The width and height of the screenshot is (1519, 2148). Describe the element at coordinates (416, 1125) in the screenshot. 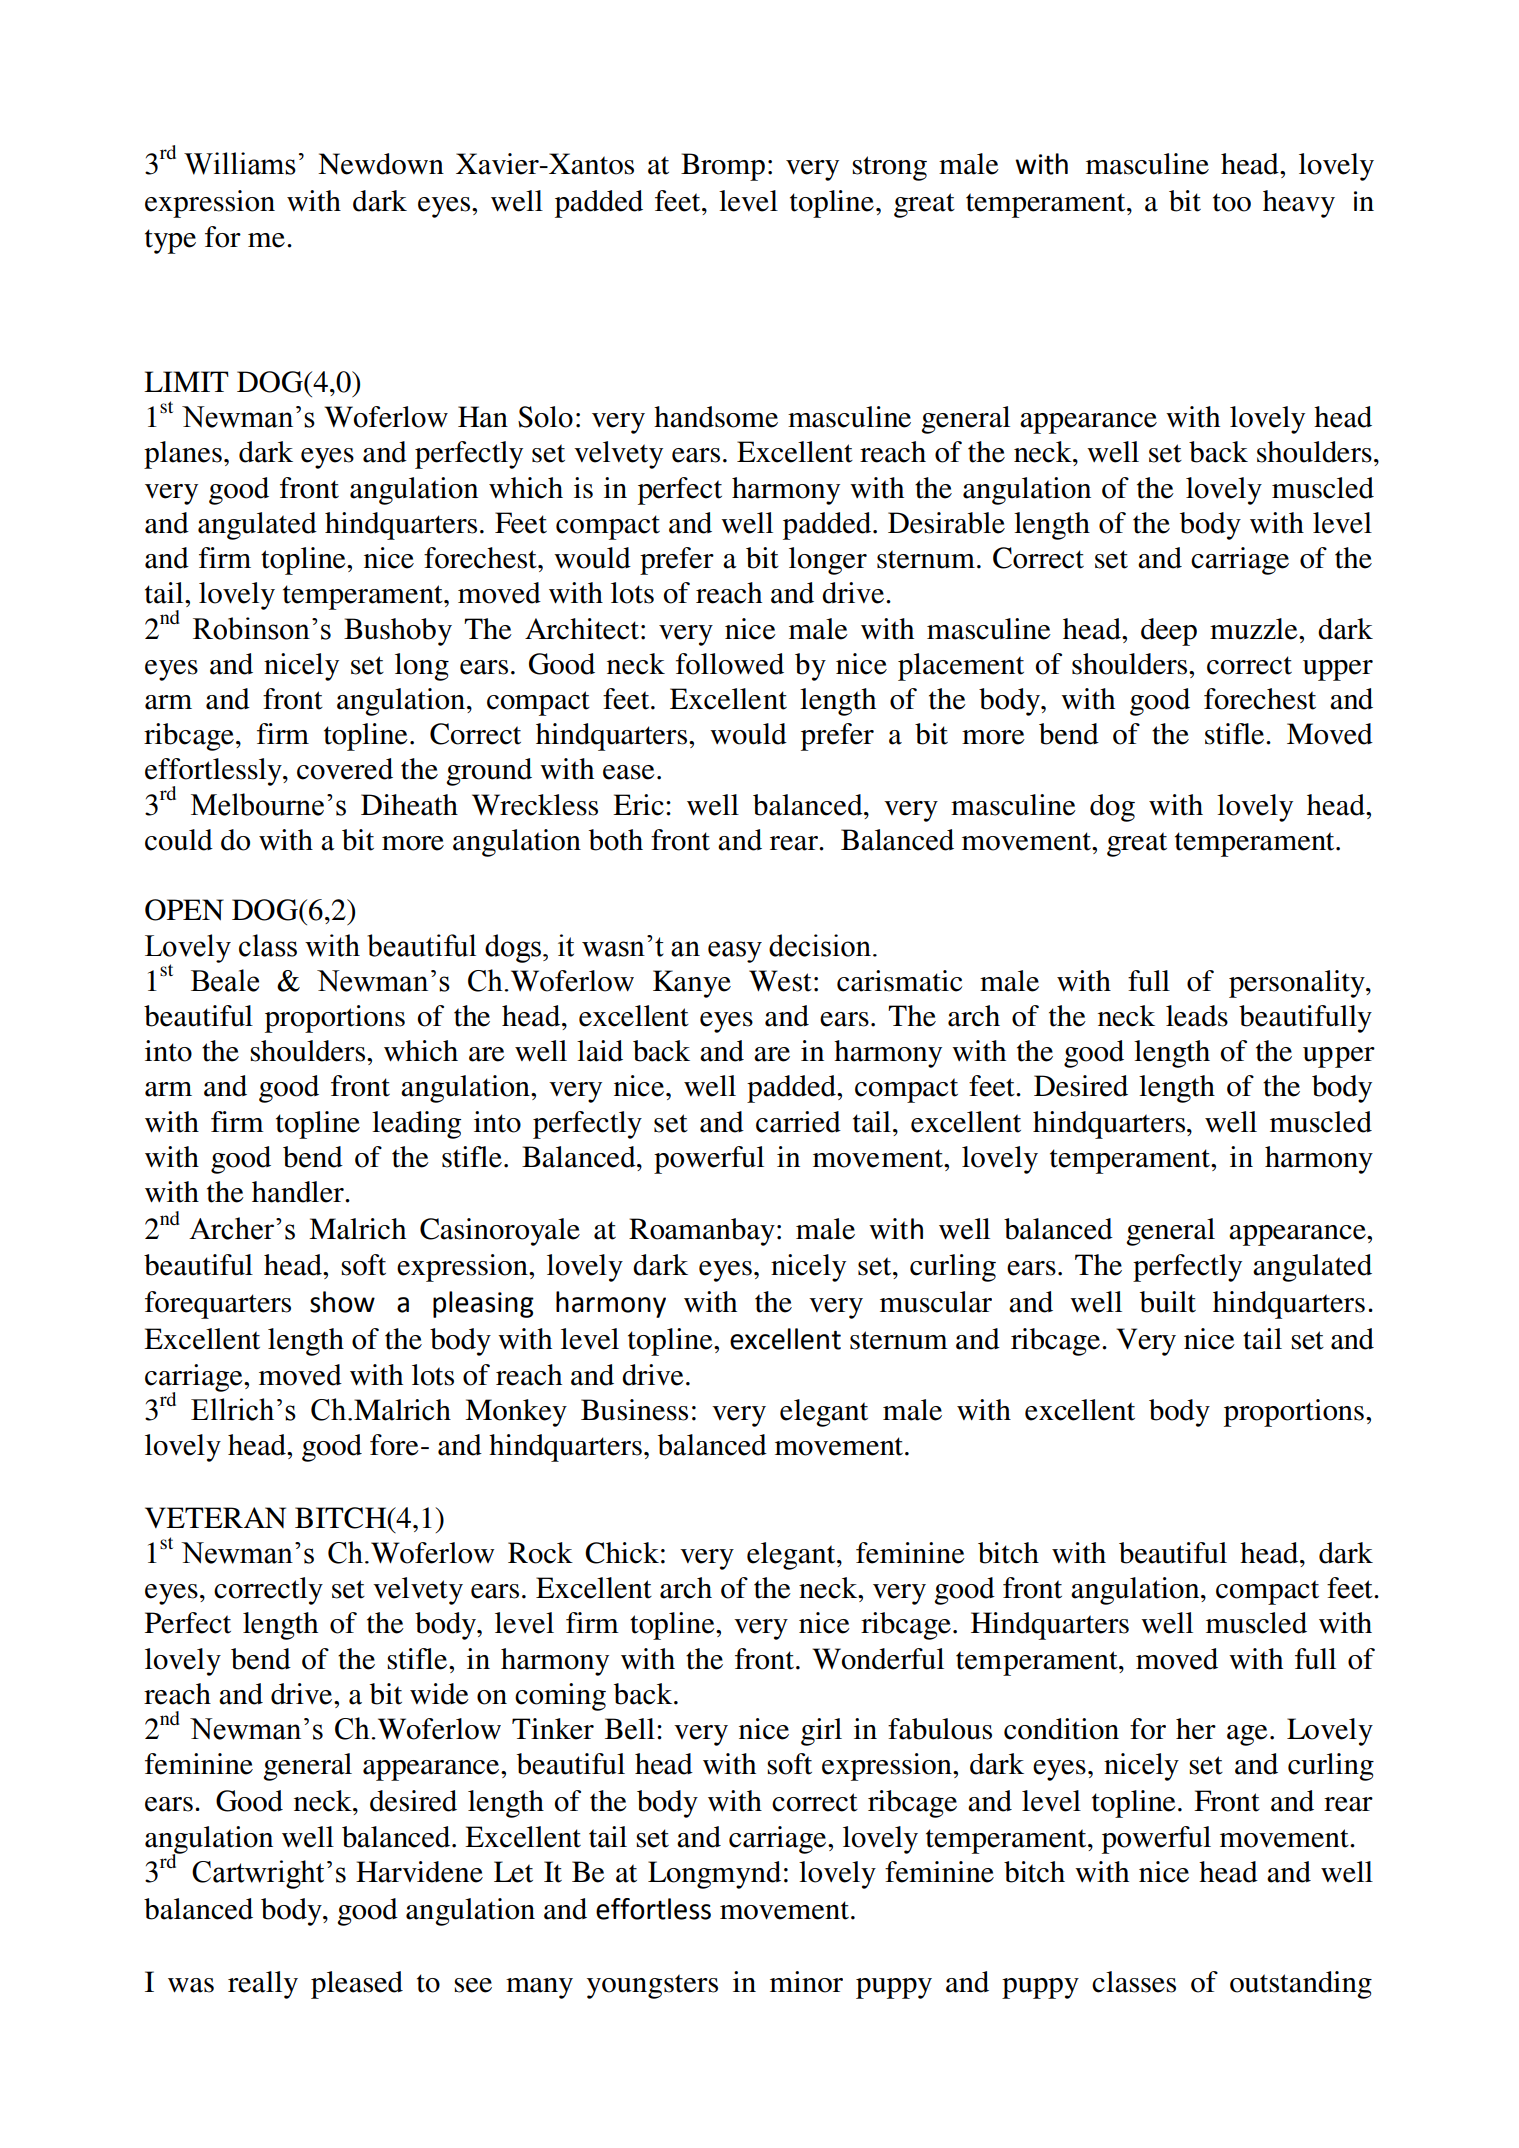

I see `leading` at that location.
